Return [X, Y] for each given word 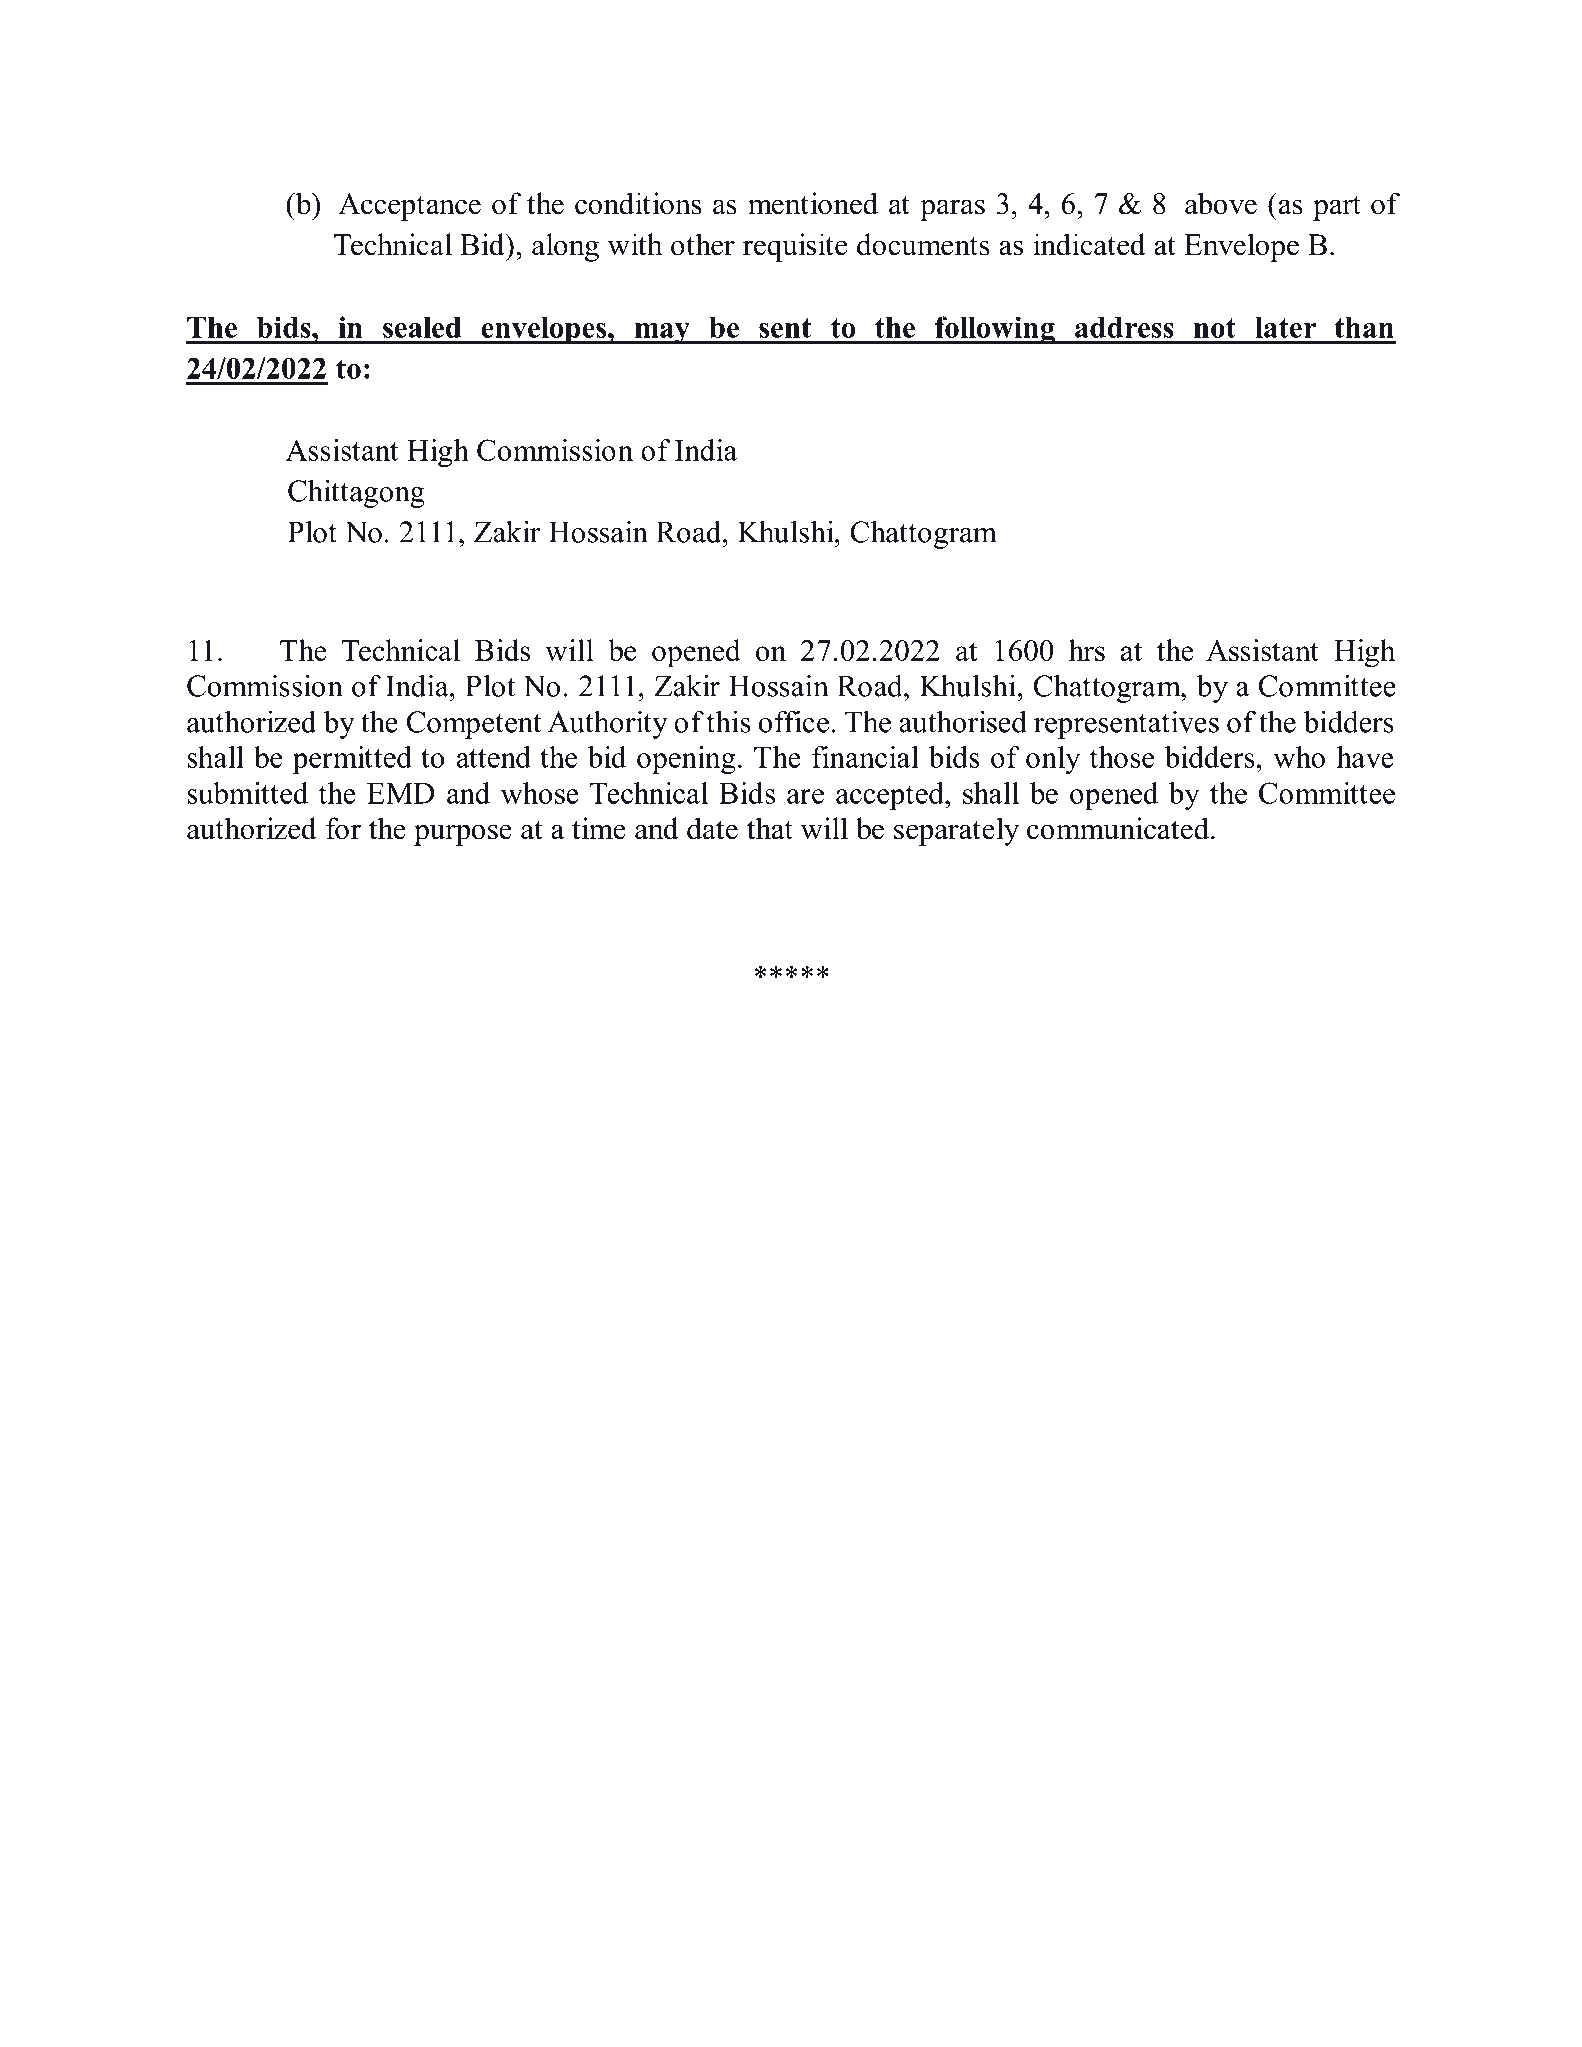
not [1215, 328]
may [662, 333]
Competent [474, 725]
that [770, 828]
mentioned [813, 203]
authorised [963, 721]
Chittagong [356, 493]
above [1221, 203]
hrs [1087, 650]
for [343, 828]
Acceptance [409, 207]
